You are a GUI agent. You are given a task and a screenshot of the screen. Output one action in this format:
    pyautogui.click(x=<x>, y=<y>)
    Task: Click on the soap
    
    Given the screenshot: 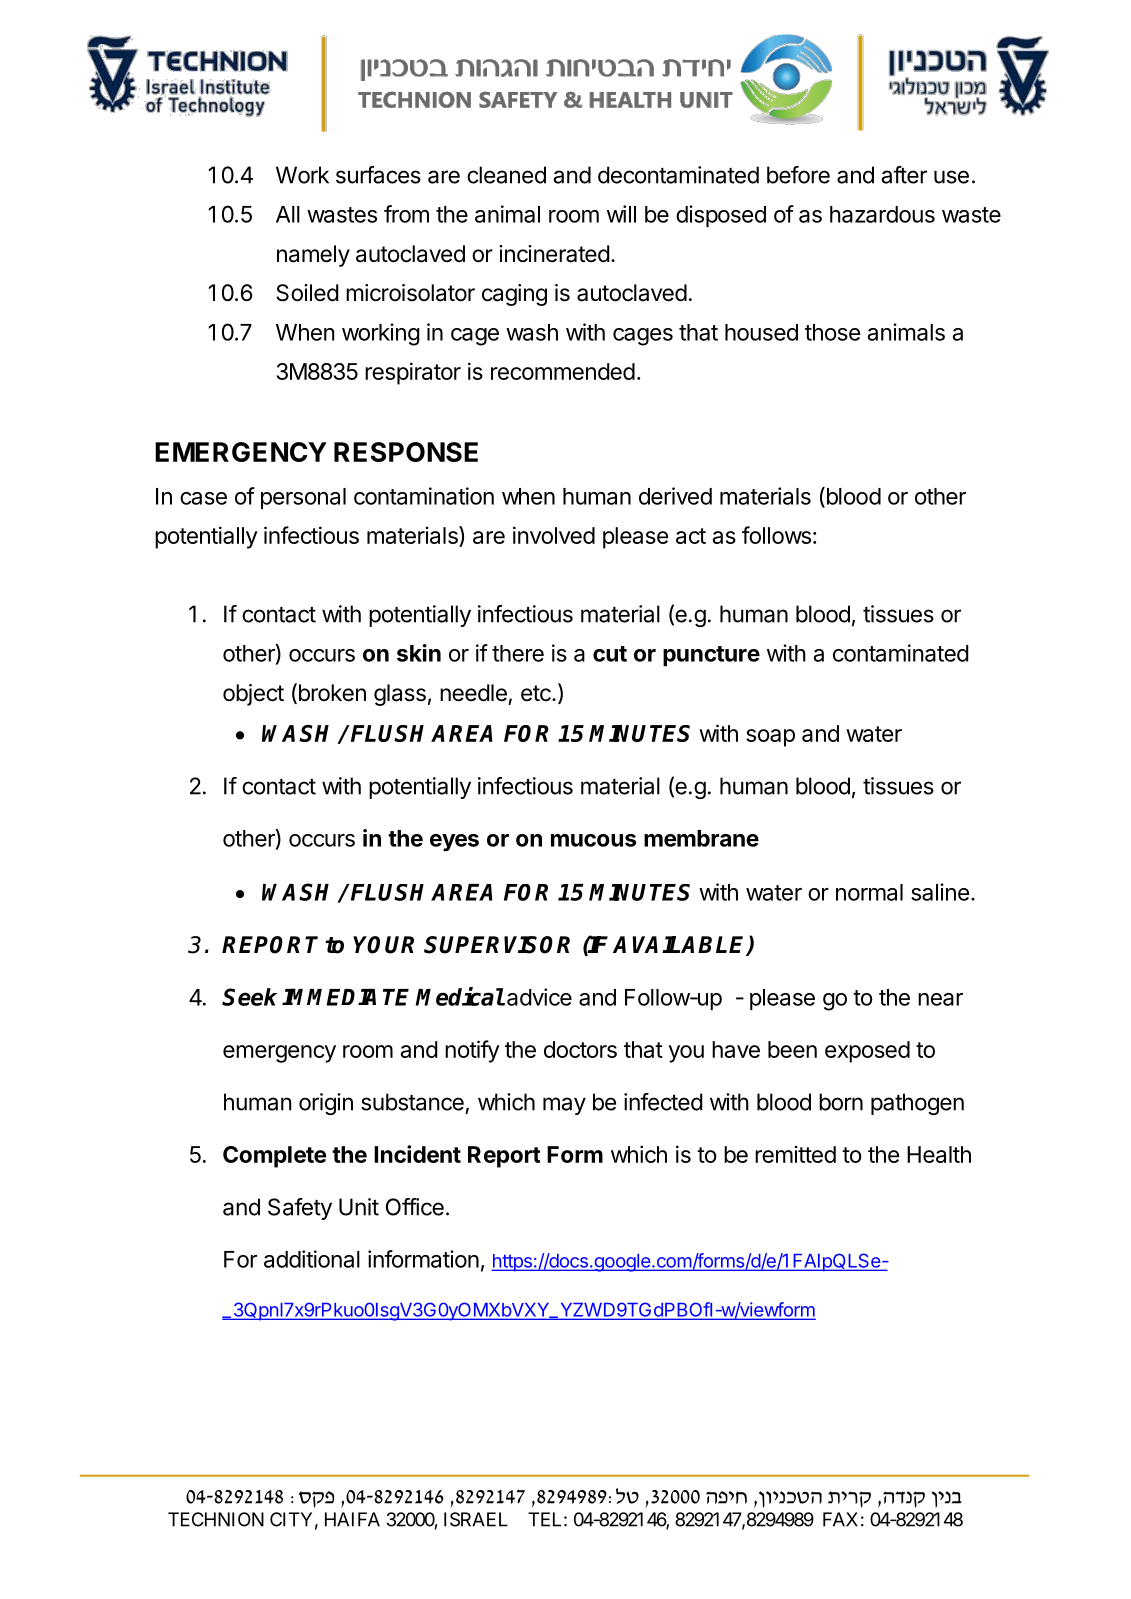 What is the action you would take?
    pyautogui.click(x=770, y=738)
